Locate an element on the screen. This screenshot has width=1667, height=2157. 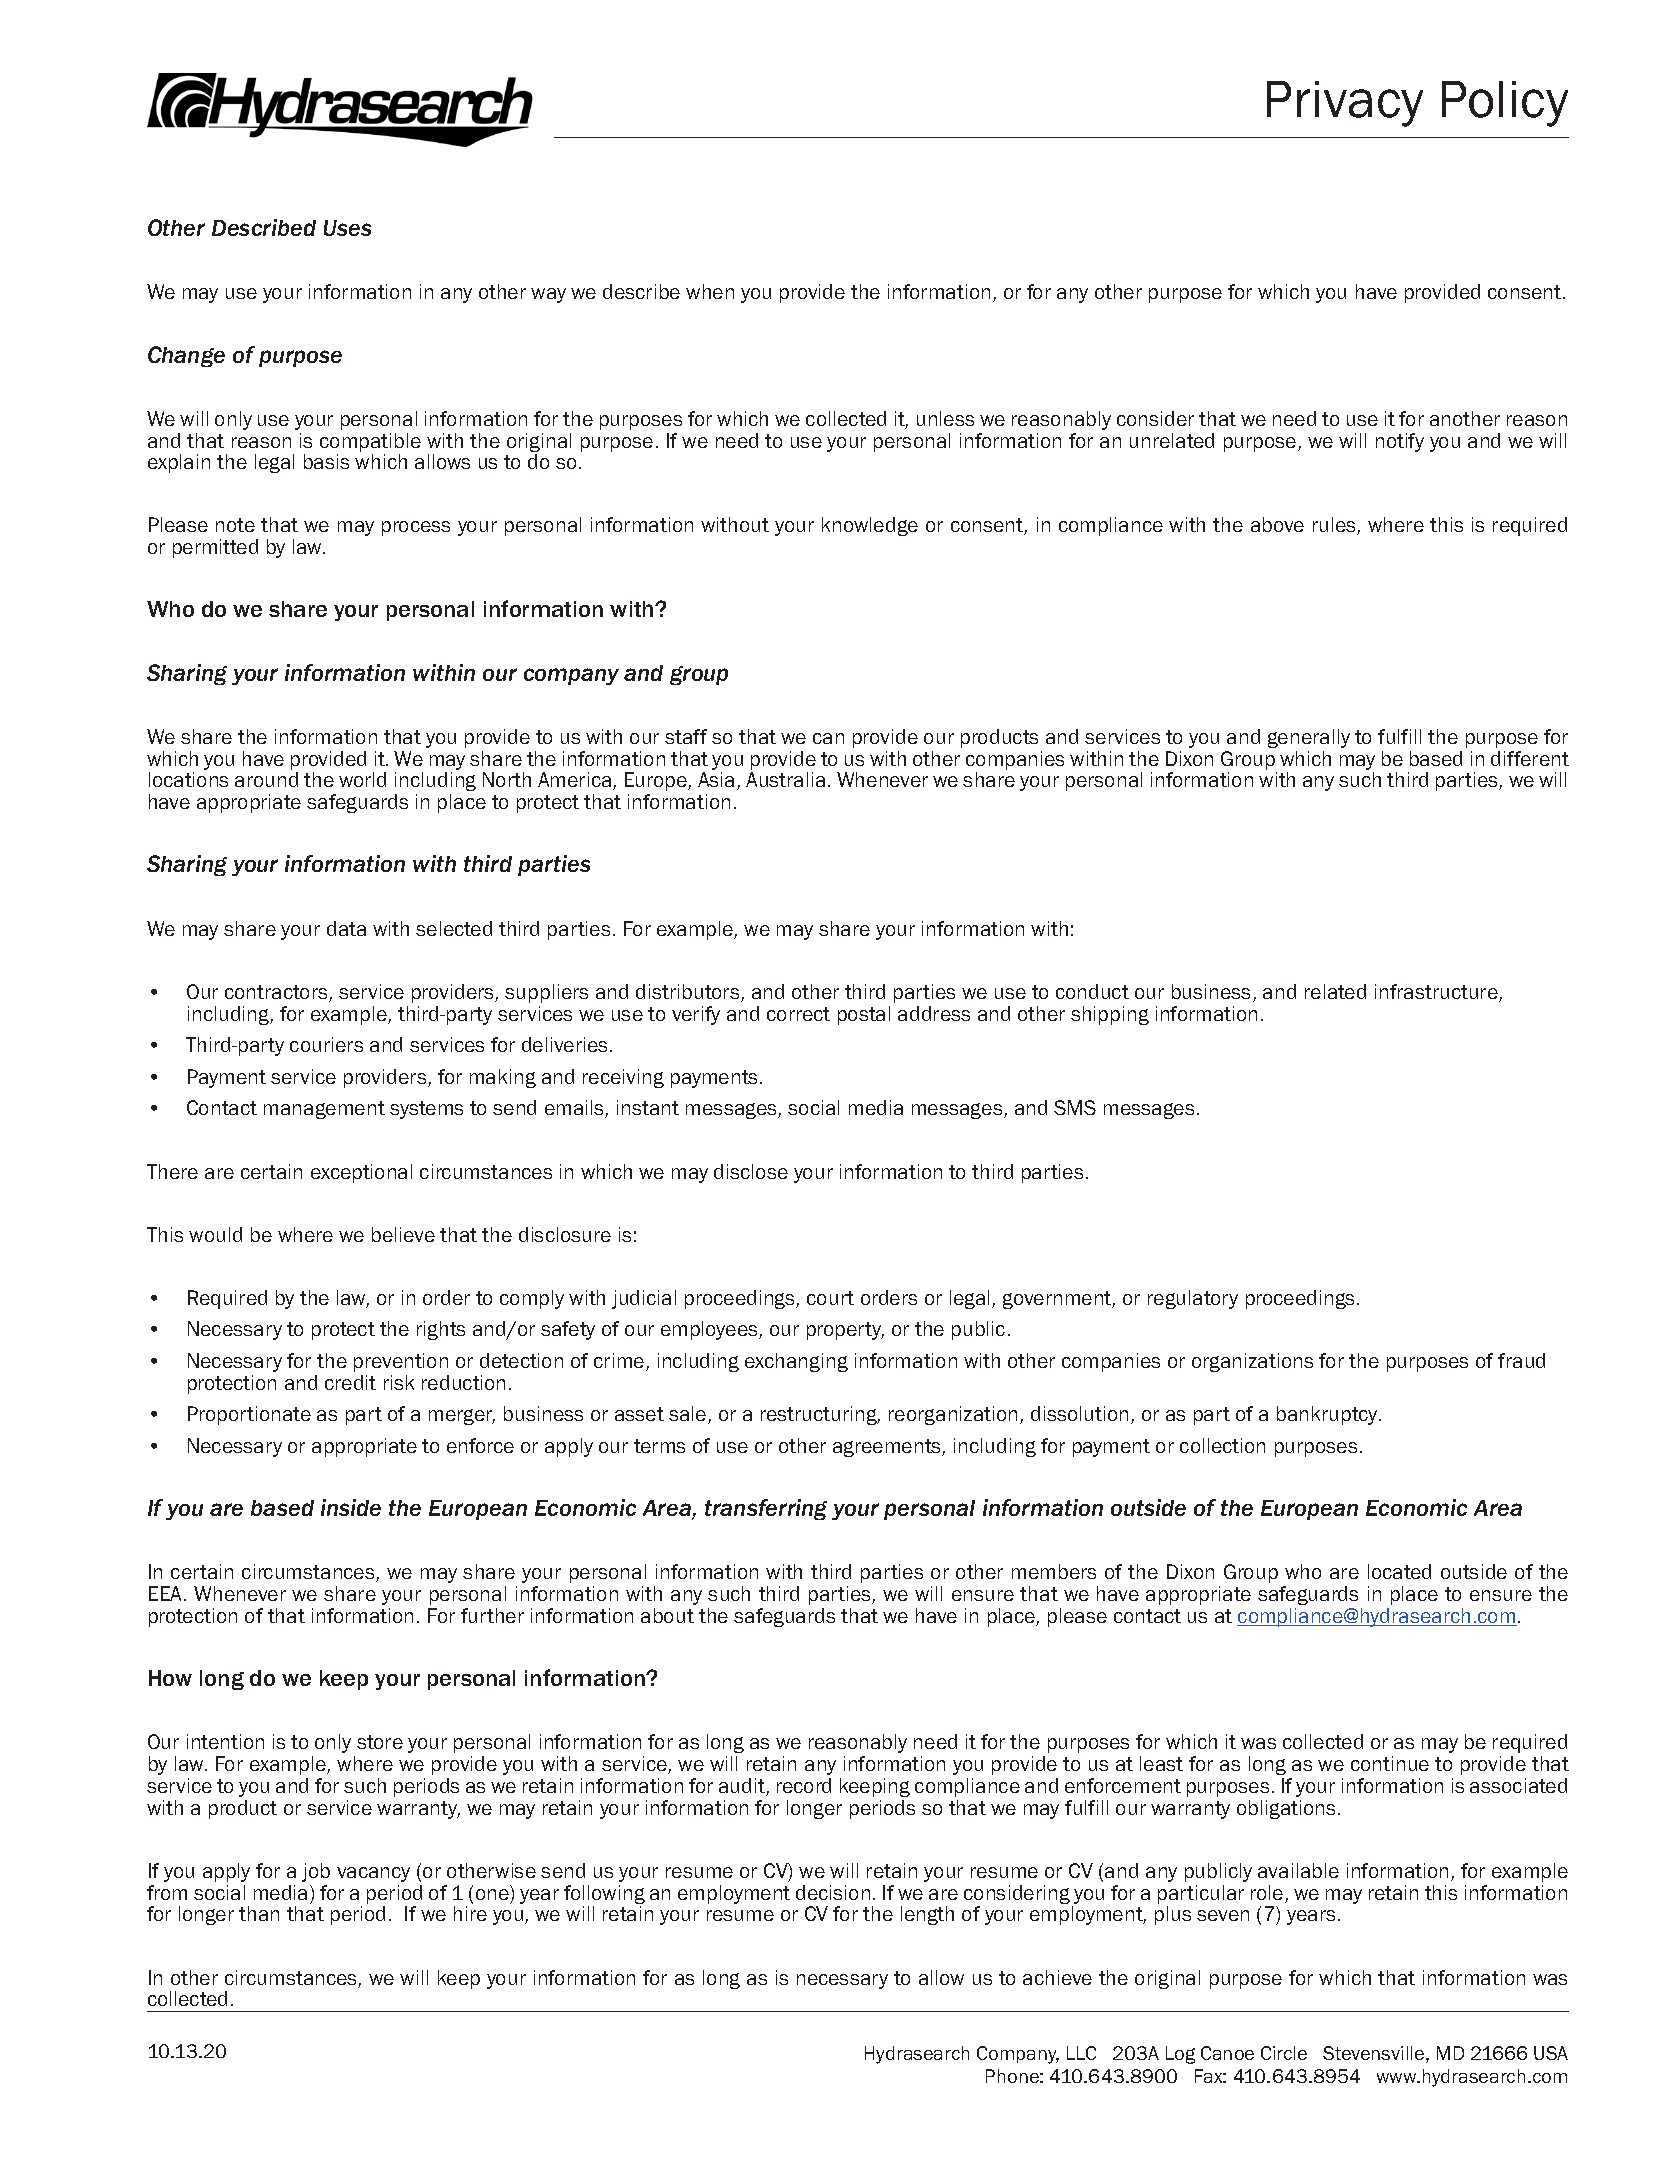
credit is located at coordinates (350, 1382).
